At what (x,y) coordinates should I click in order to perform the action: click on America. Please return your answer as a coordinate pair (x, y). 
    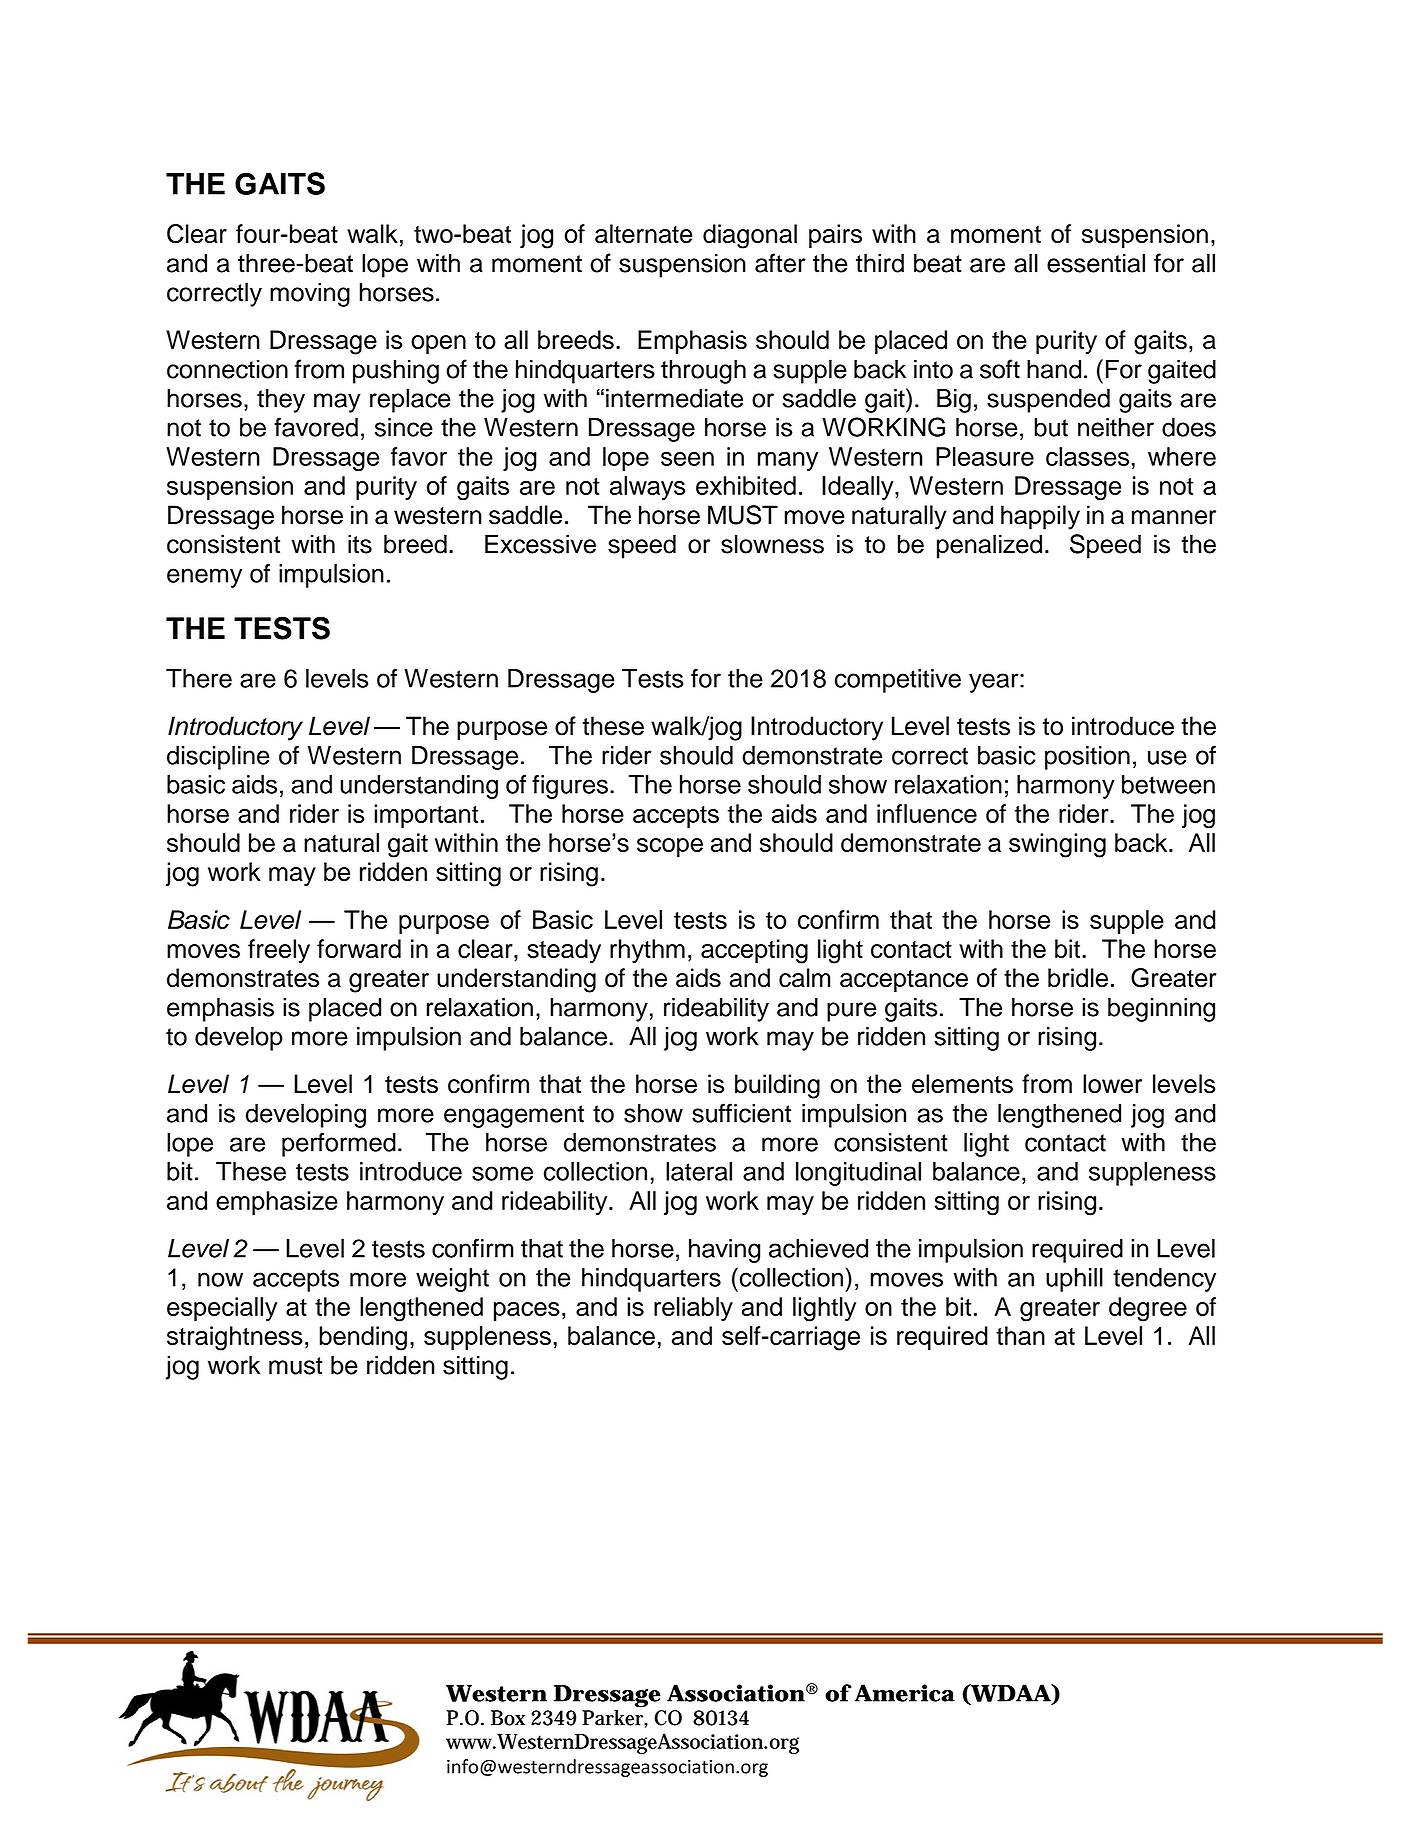
    Looking at the image, I should click on (905, 1693).
